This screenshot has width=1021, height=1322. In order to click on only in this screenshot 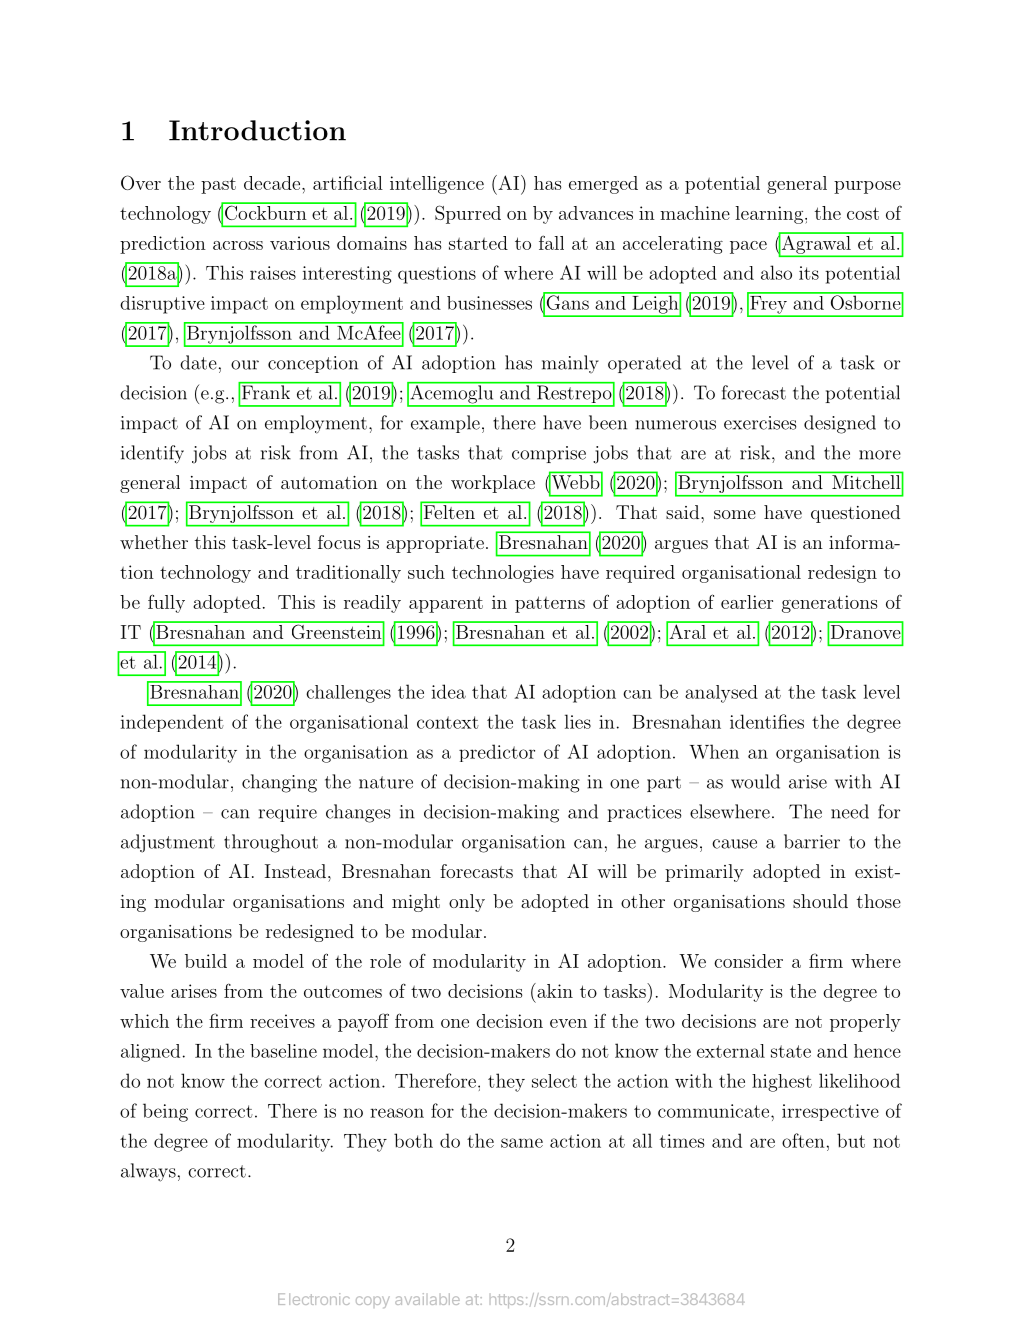, I will do `click(467, 903)`.
